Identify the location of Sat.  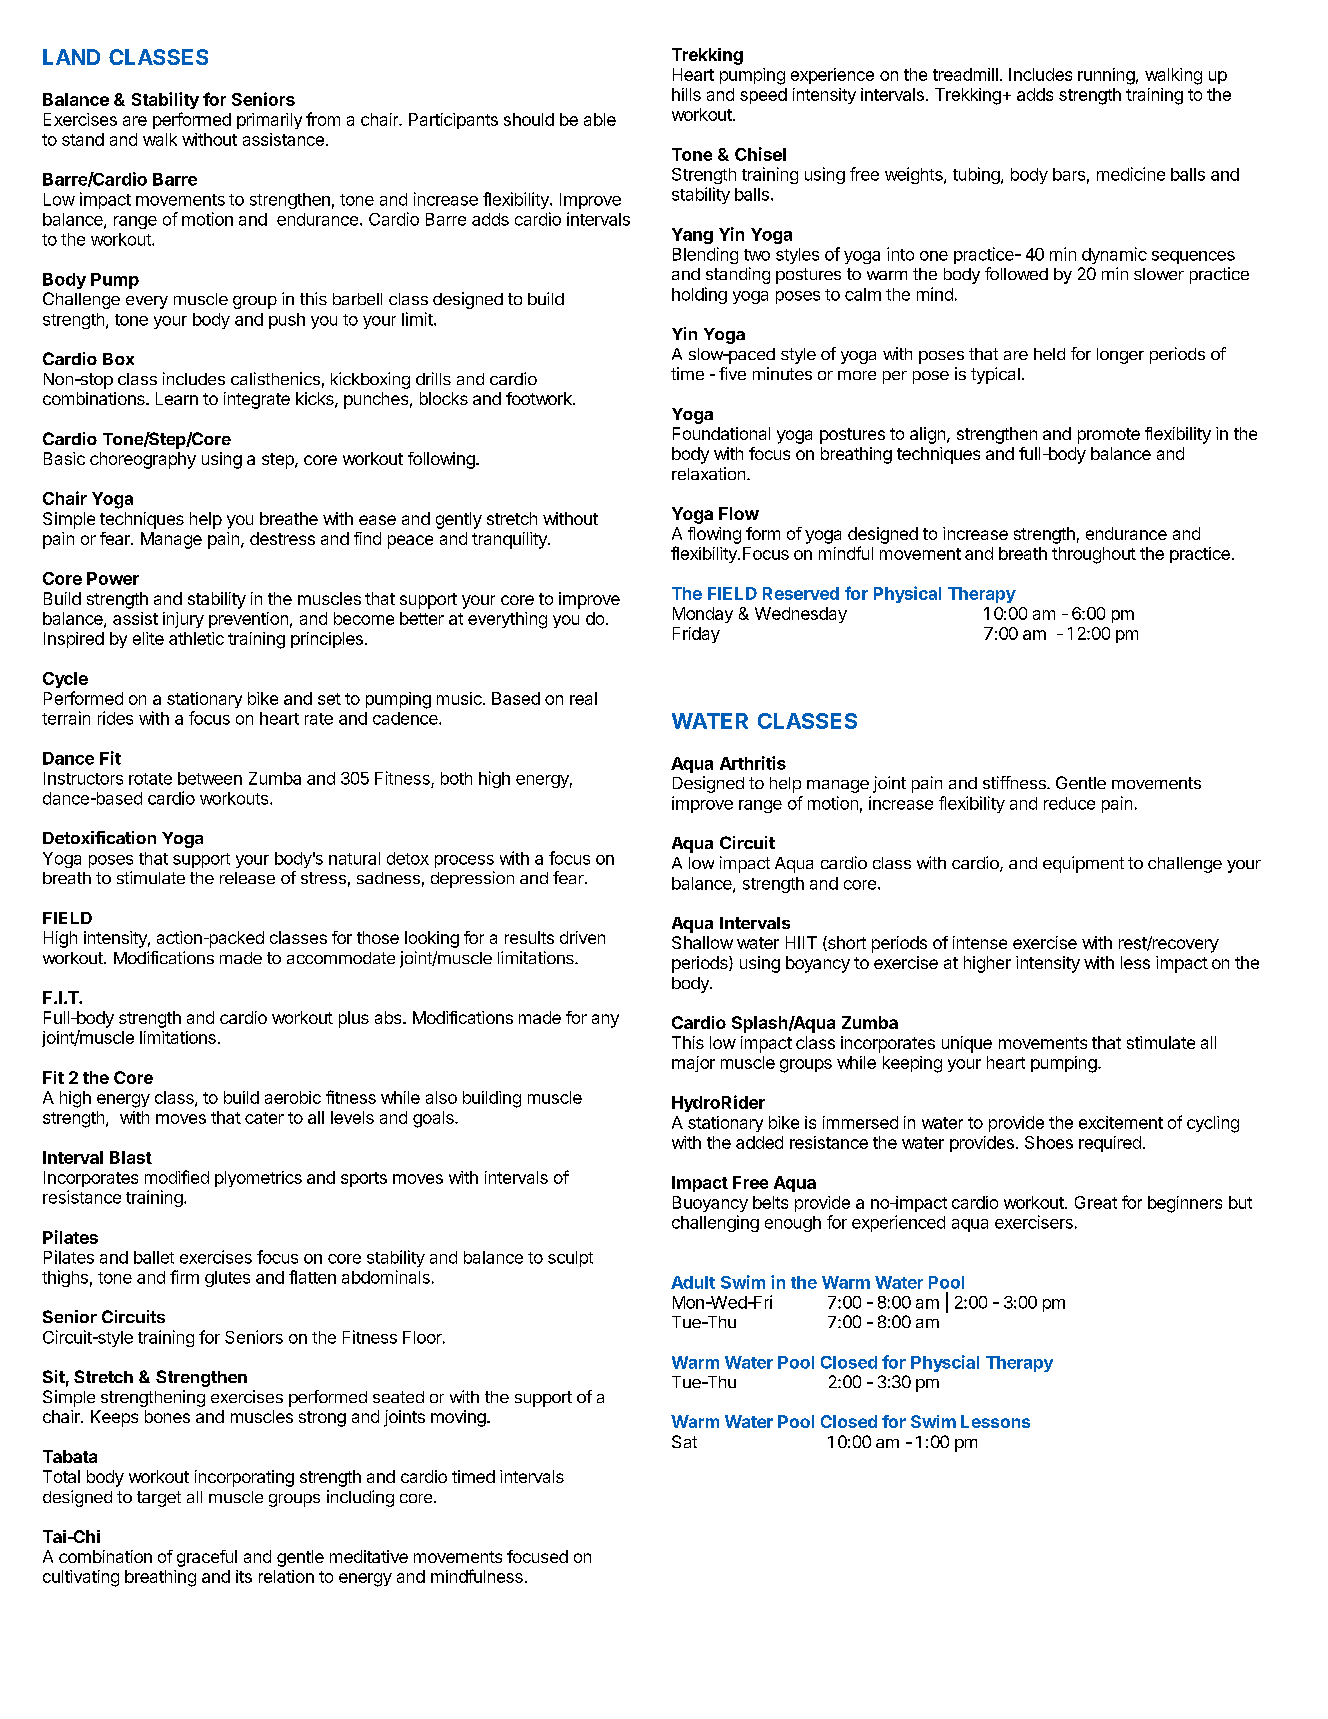
(684, 1441).
